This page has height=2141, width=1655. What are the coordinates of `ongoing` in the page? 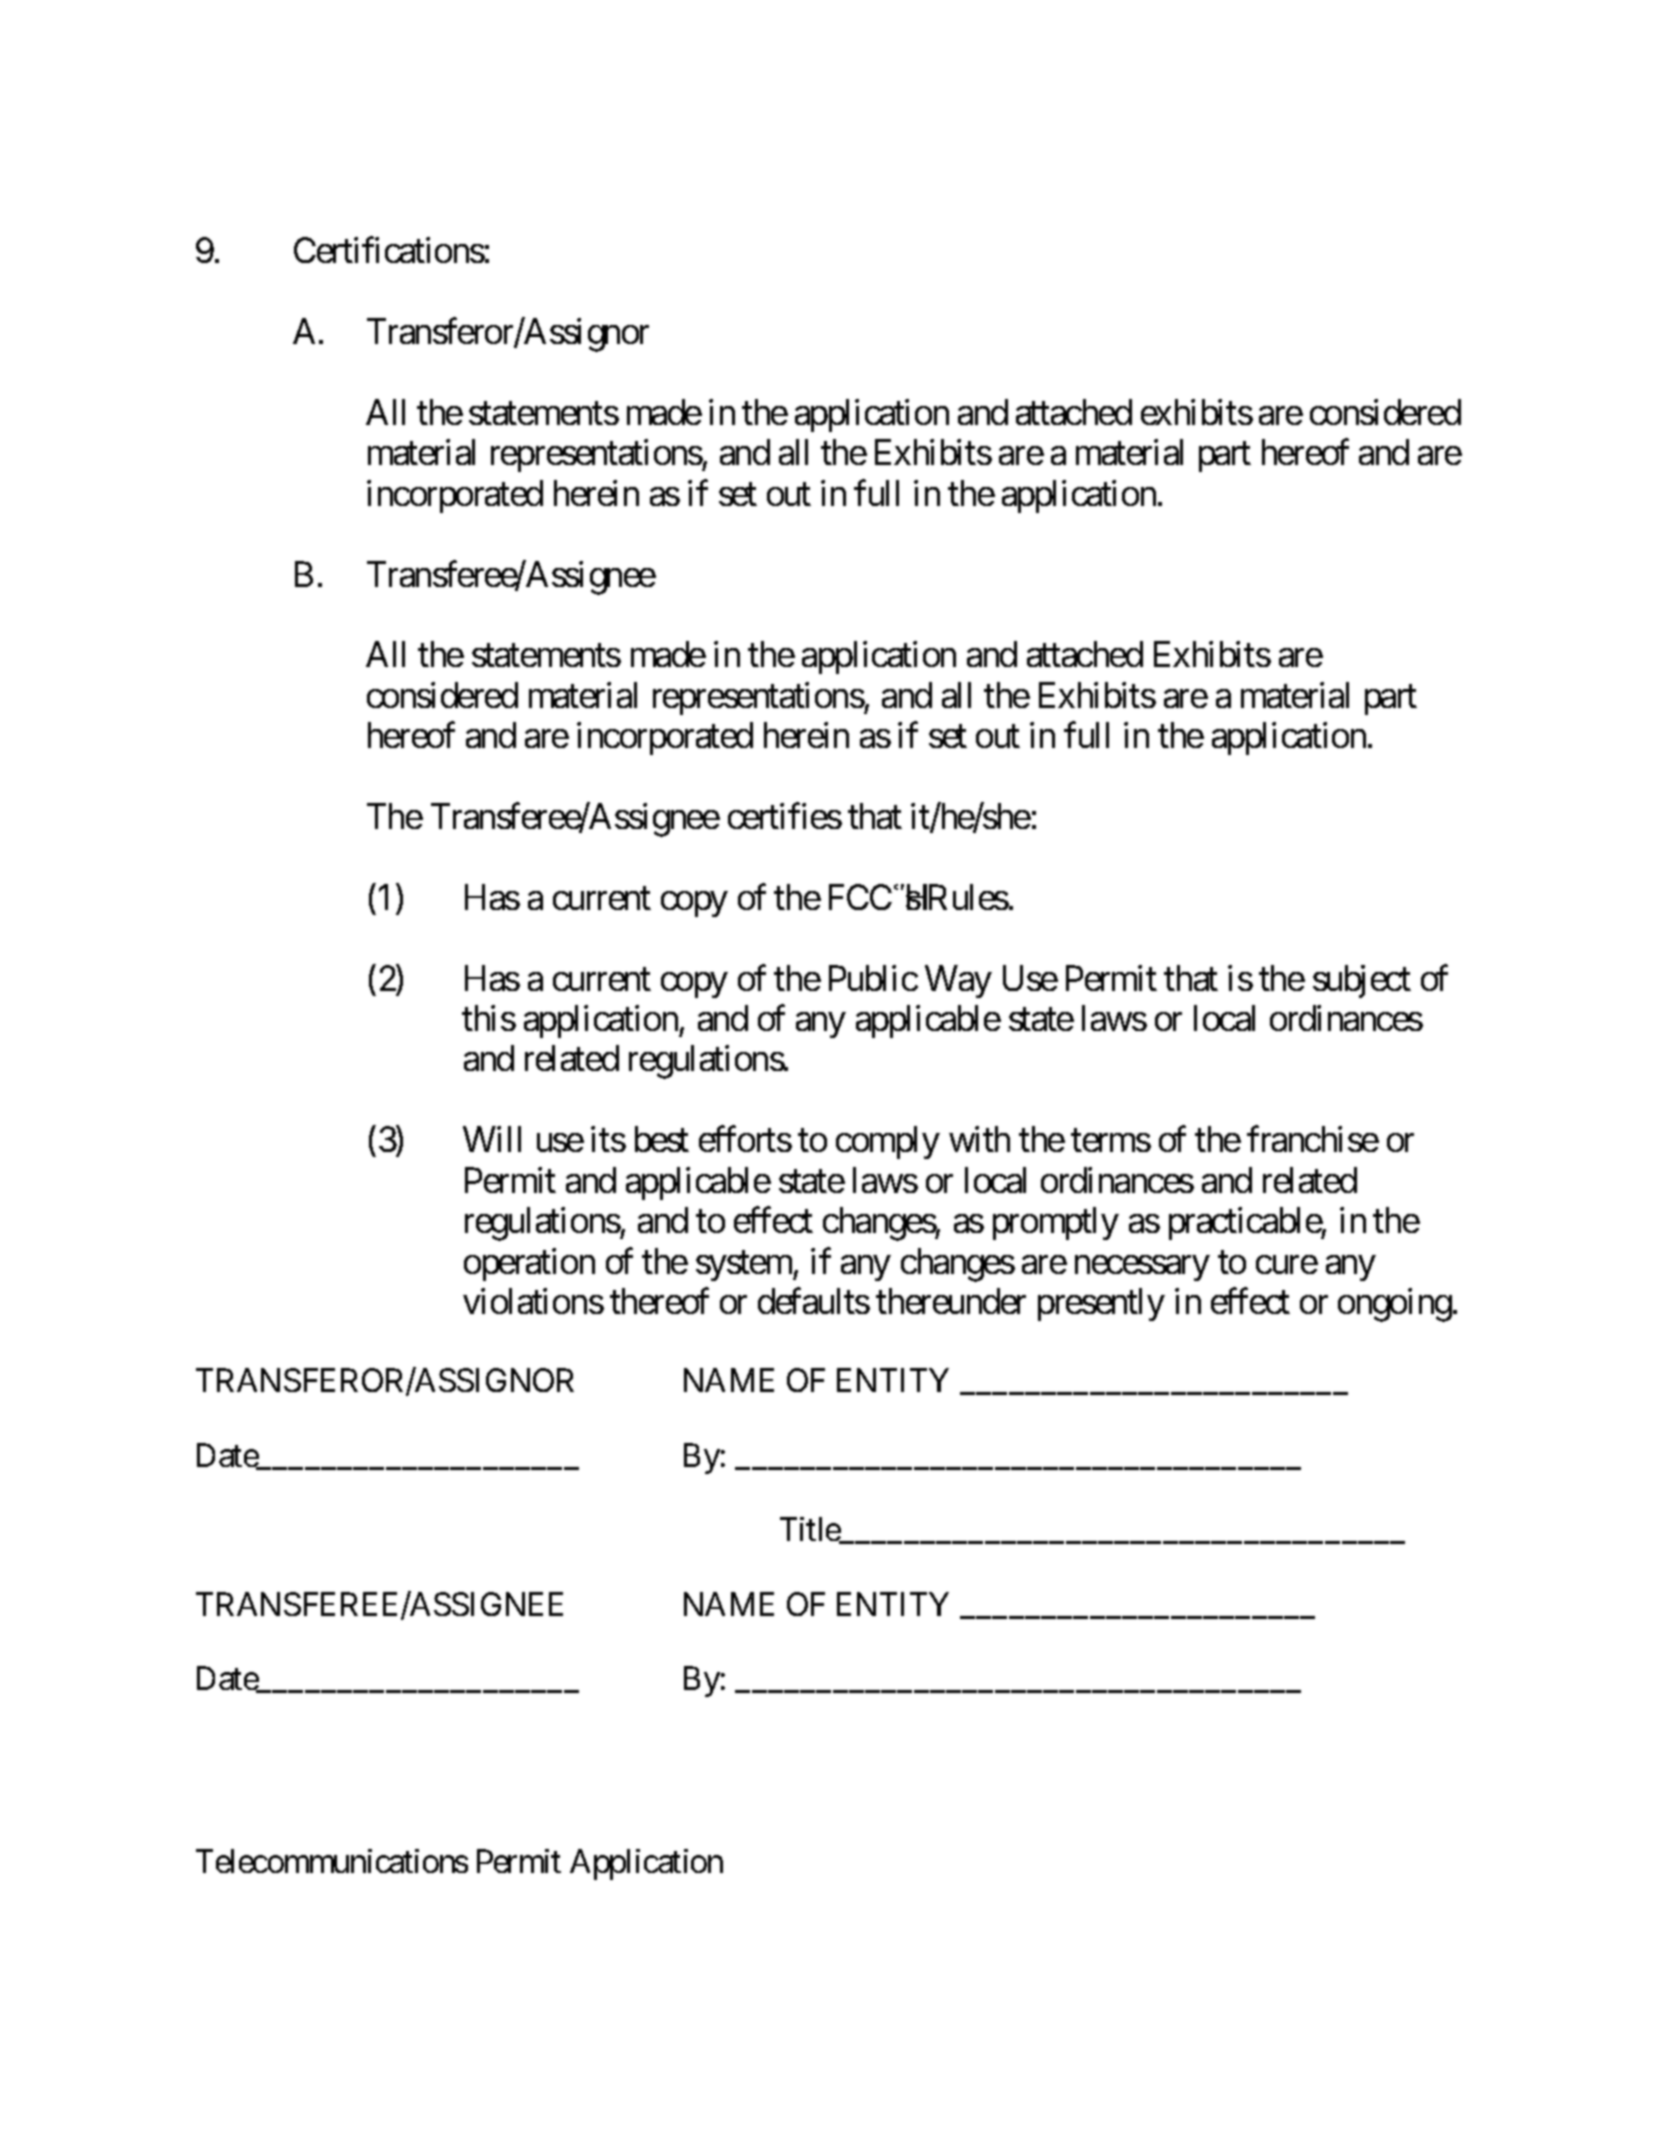 It's located at (1395, 1305).
